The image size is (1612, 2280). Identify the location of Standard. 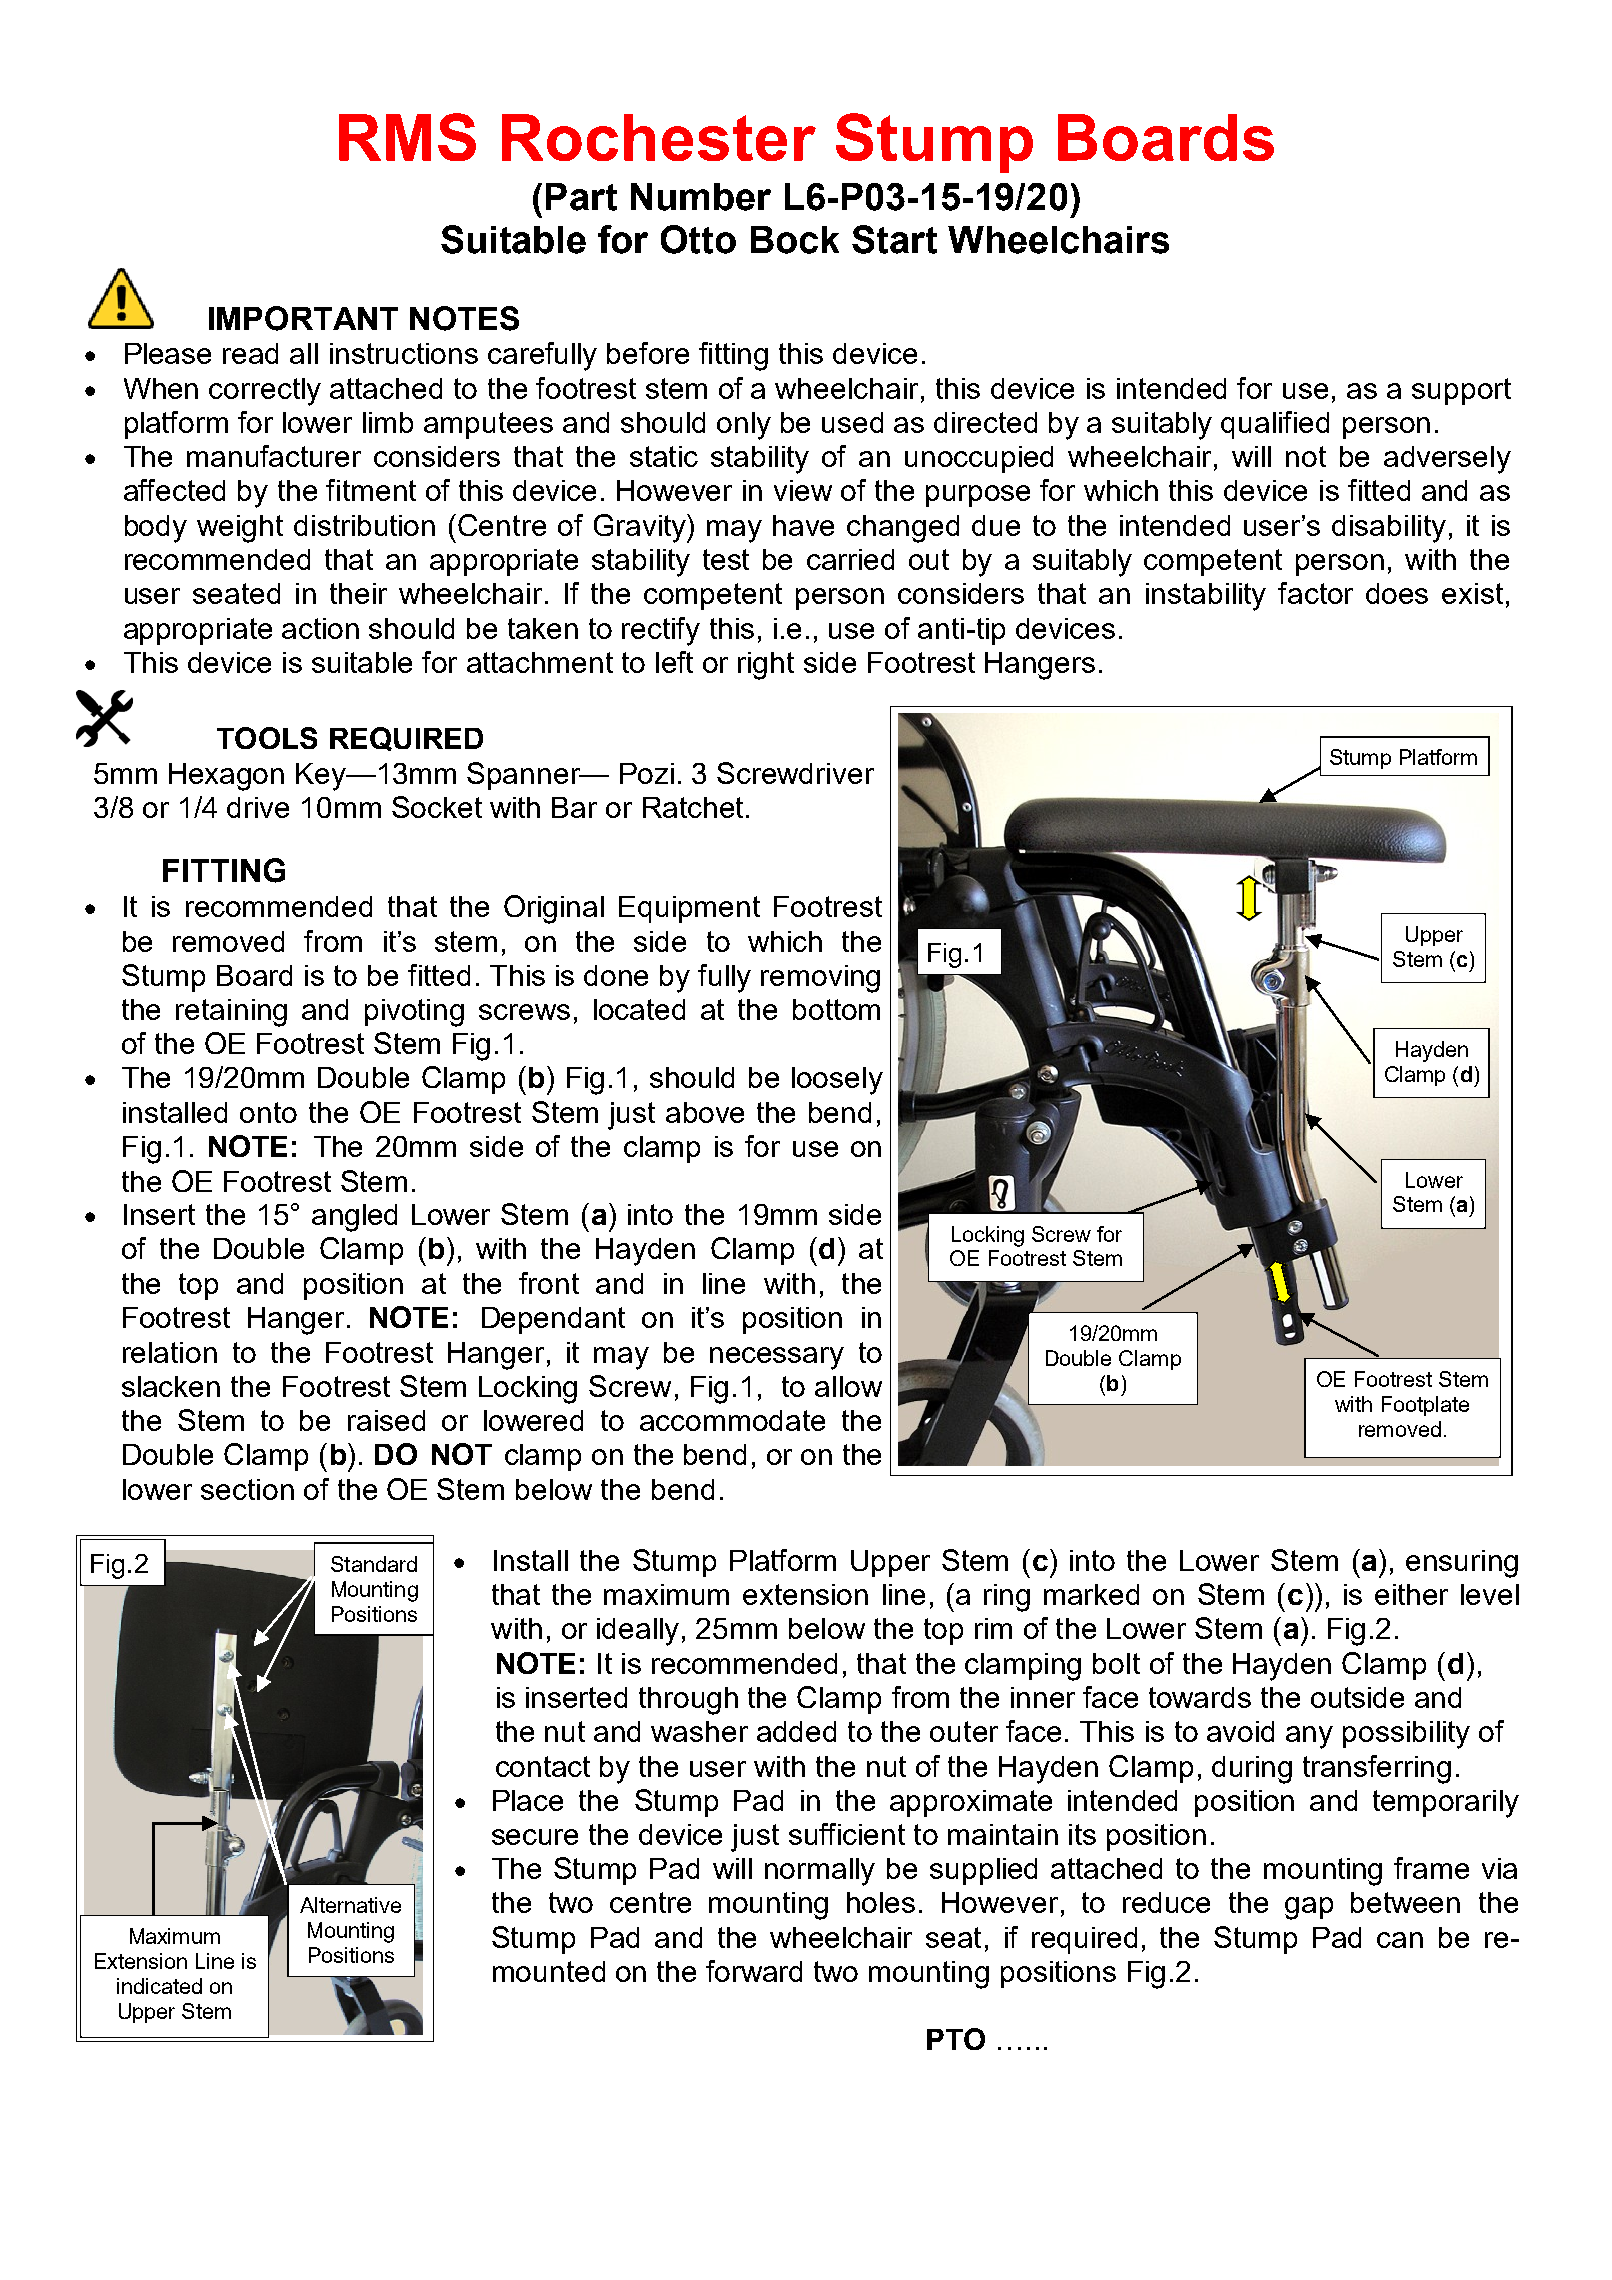
(374, 1564).
